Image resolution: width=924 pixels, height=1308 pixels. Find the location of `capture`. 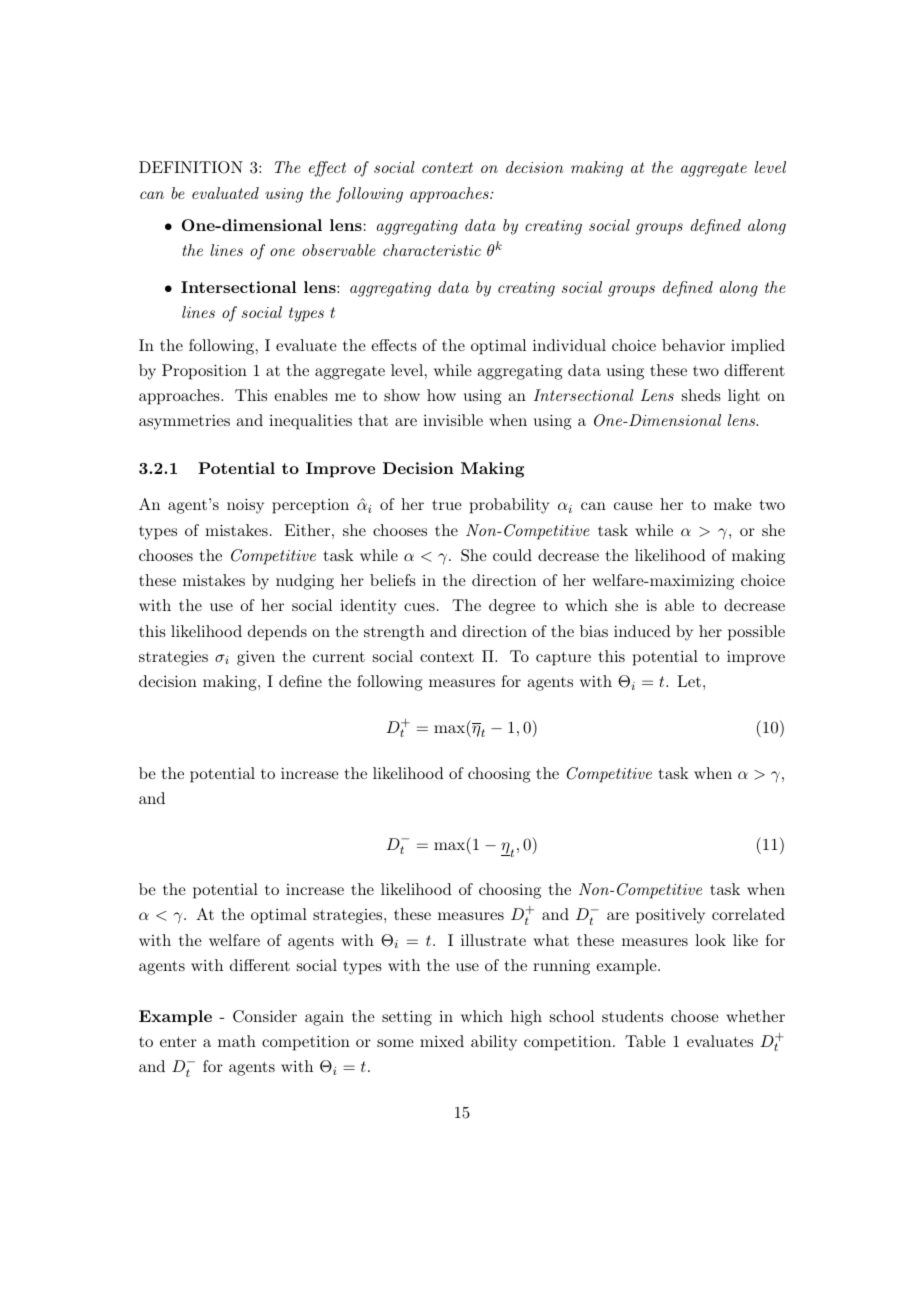

capture is located at coordinates (563, 659).
